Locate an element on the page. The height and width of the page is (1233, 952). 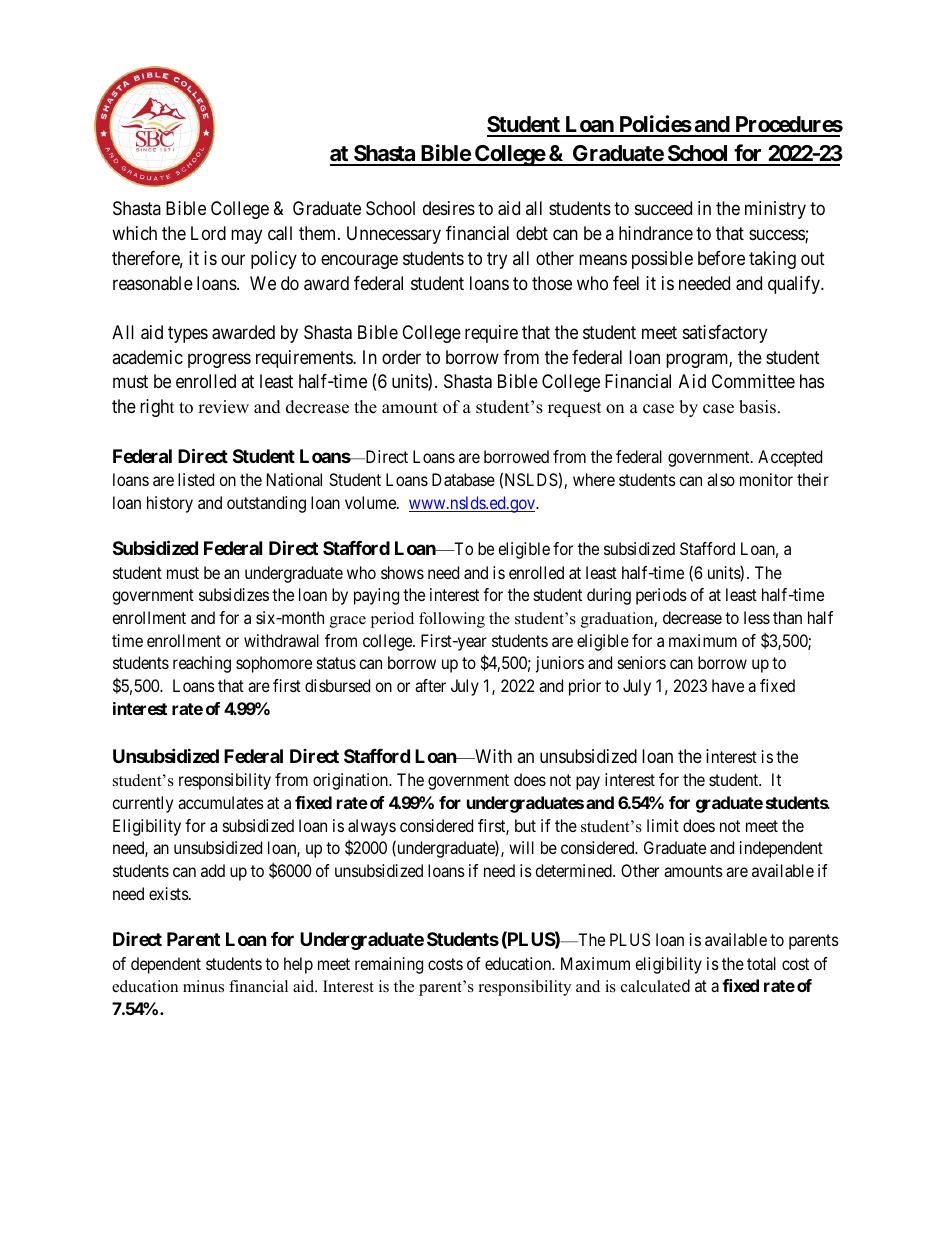
limit is located at coordinates (663, 825).
